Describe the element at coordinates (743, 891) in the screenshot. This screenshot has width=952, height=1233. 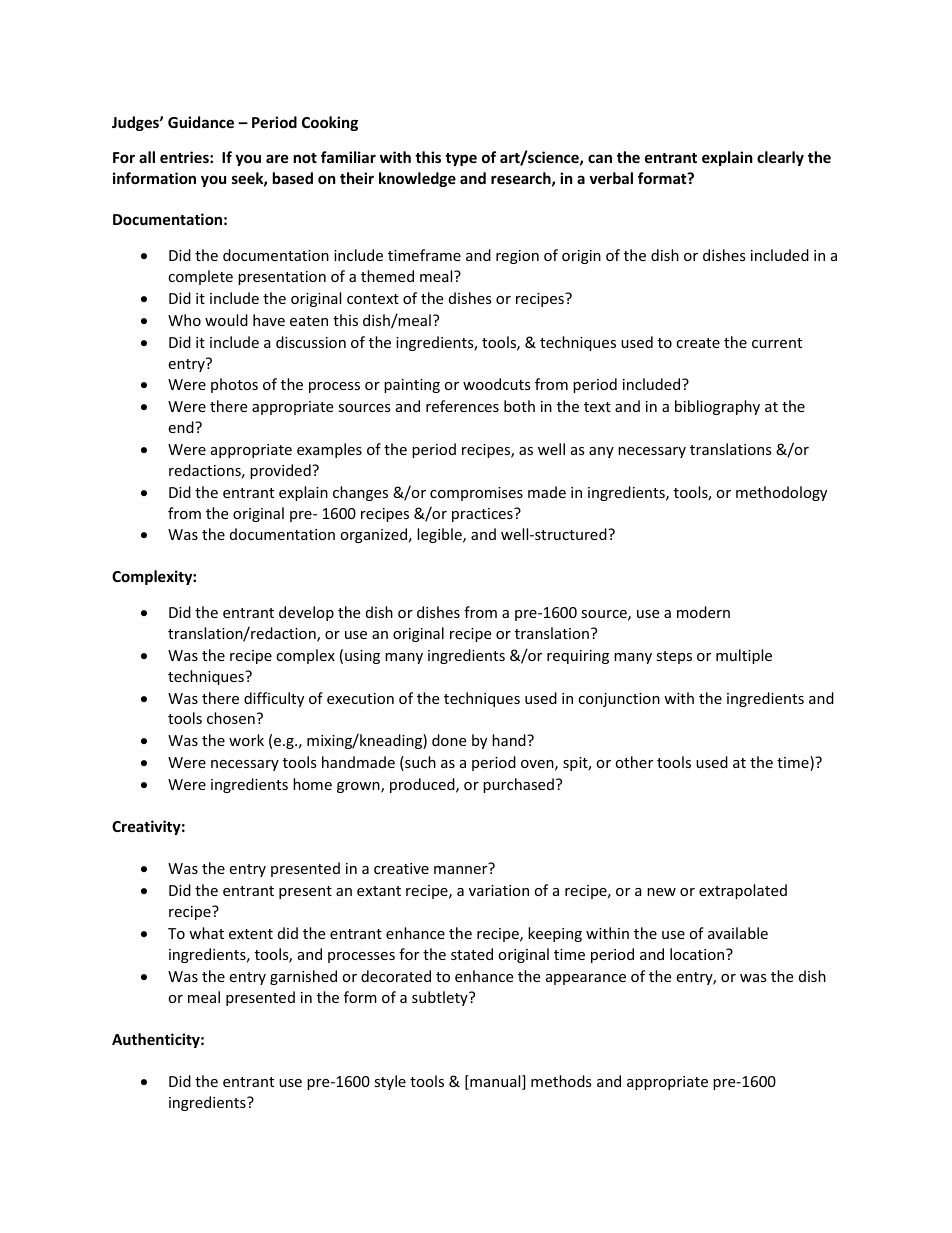
I see `extrapolated` at that location.
